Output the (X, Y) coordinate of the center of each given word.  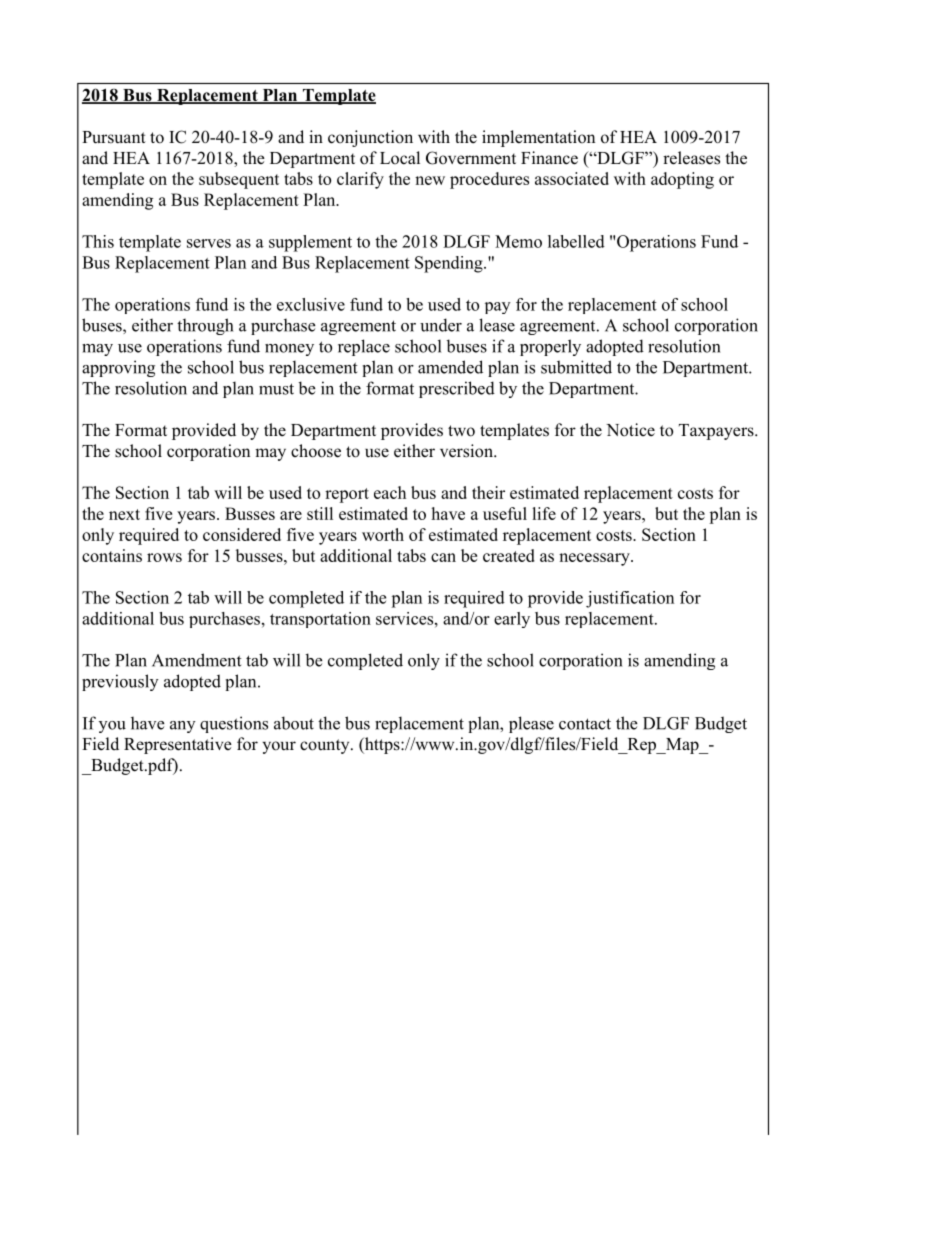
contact (585, 724)
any (183, 727)
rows (164, 557)
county (326, 746)
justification (630, 599)
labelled (576, 241)
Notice (630, 430)
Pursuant (114, 137)
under (441, 325)
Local (400, 158)
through (205, 326)
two (461, 431)
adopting (682, 180)
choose (316, 451)
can (443, 557)
